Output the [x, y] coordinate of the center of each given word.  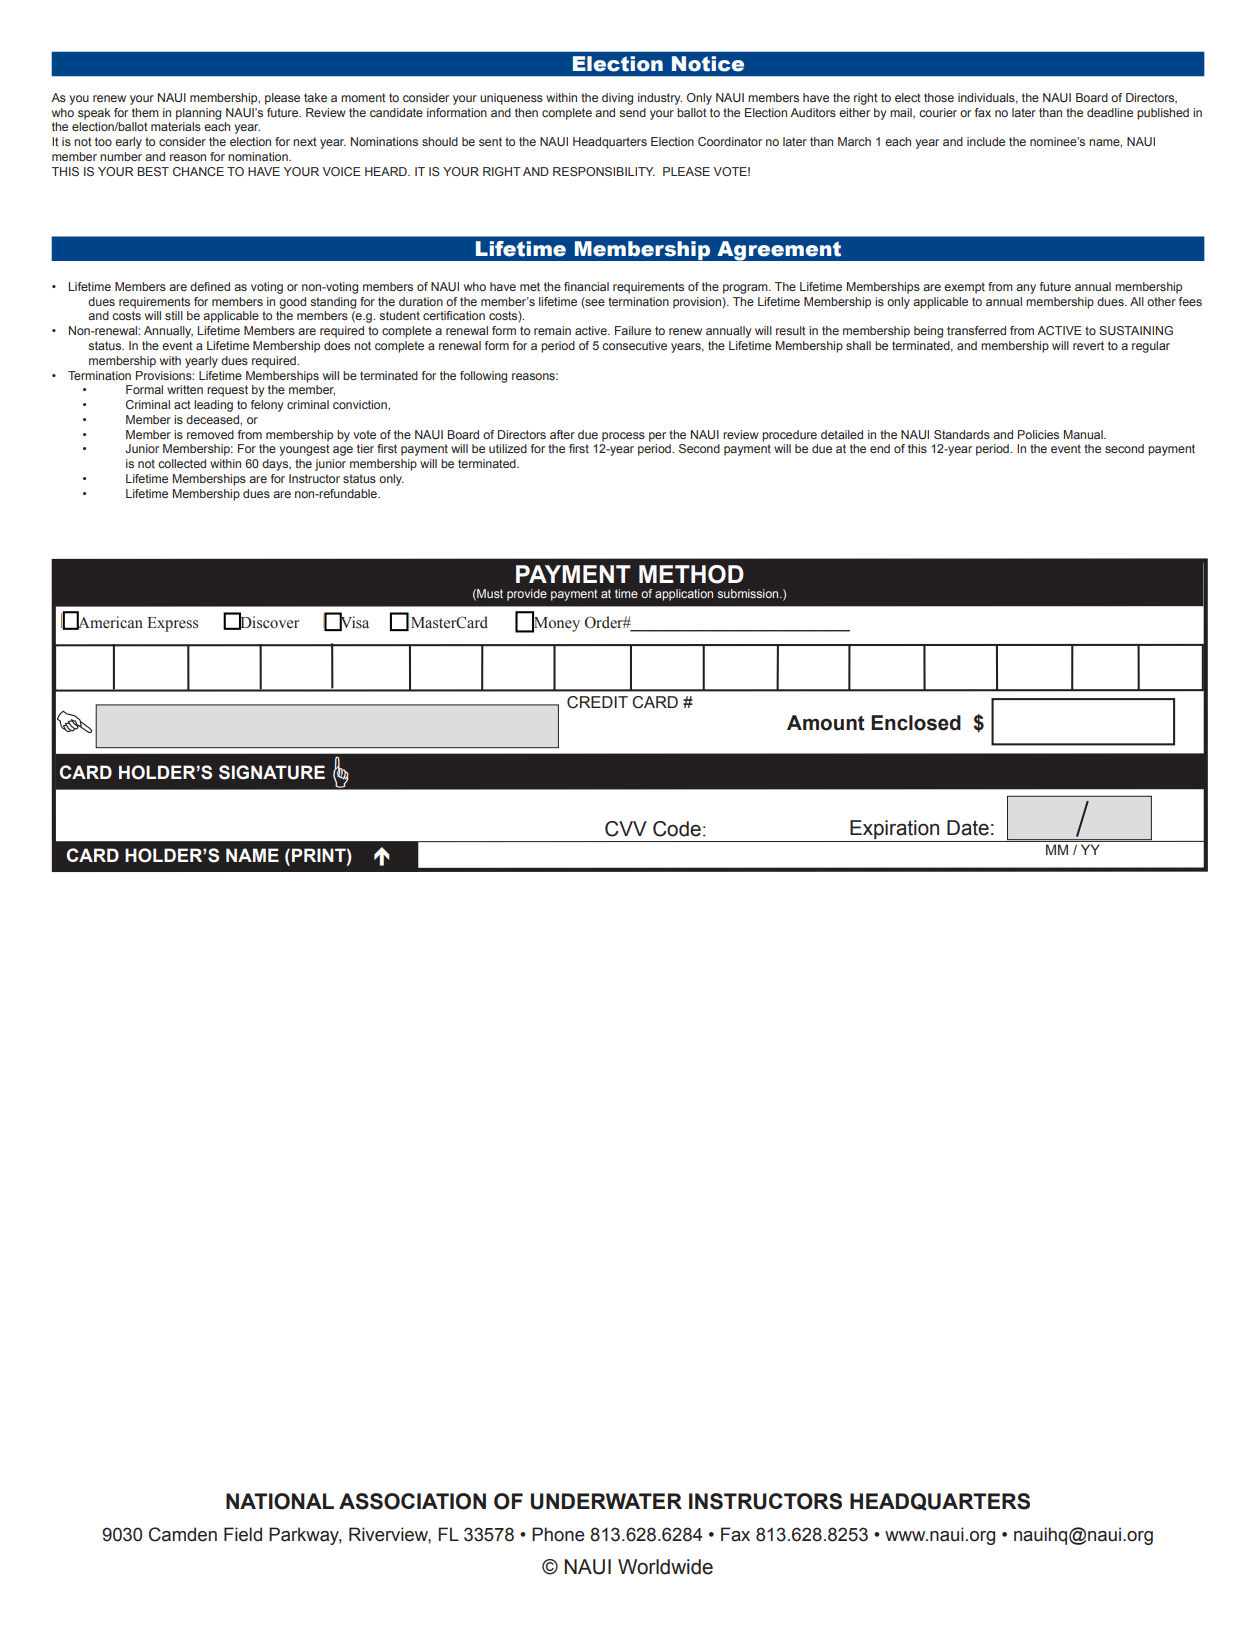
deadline [1110, 112]
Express [173, 624]
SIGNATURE [272, 772]
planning [198, 114]
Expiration [894, 829]
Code [677, 829]
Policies [1038, 434]
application [684, 595]
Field [243, 1534]
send [632, 112]
